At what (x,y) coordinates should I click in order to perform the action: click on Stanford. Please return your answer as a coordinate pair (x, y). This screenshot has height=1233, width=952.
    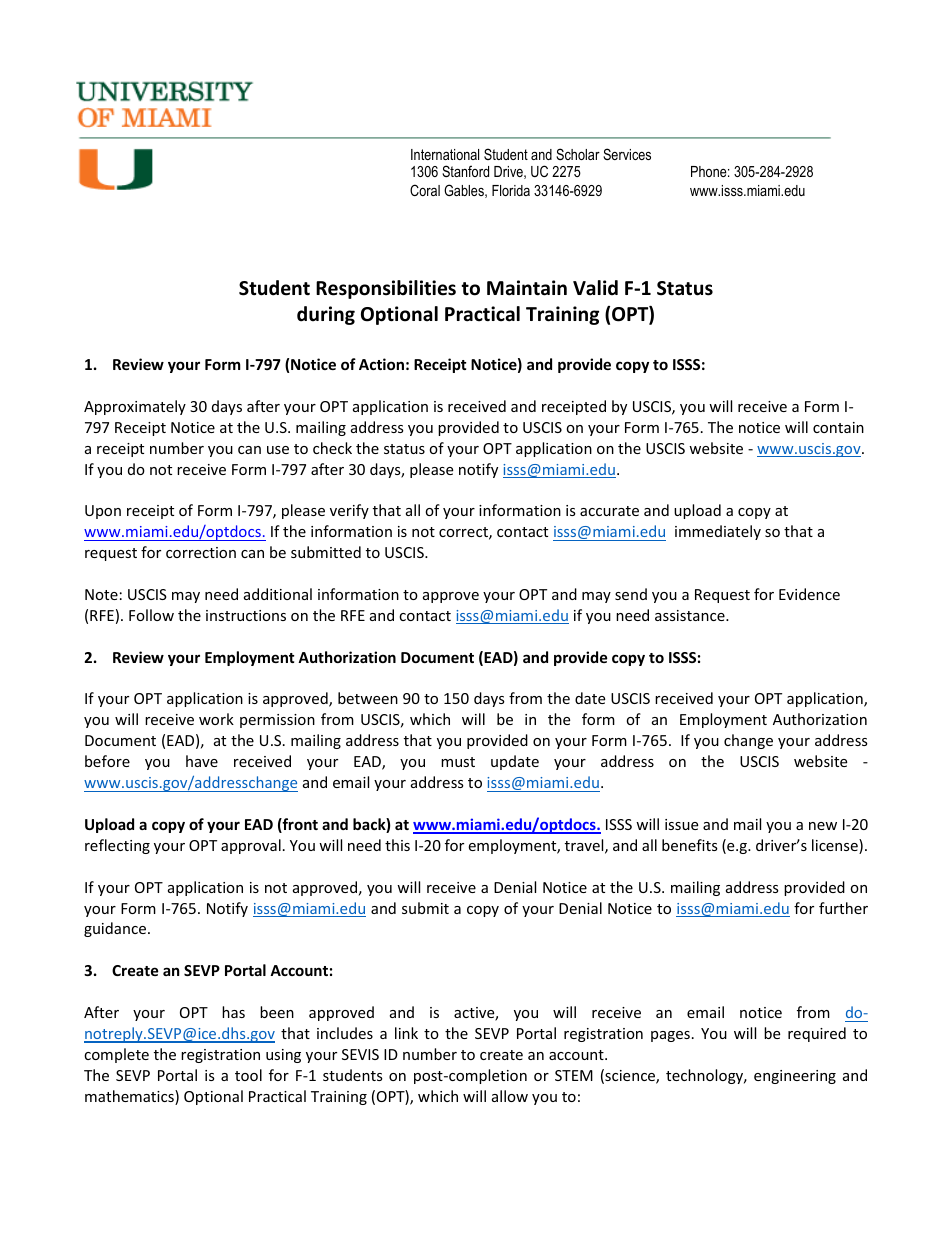
    Looking at the image, I should click on (465, 171).
